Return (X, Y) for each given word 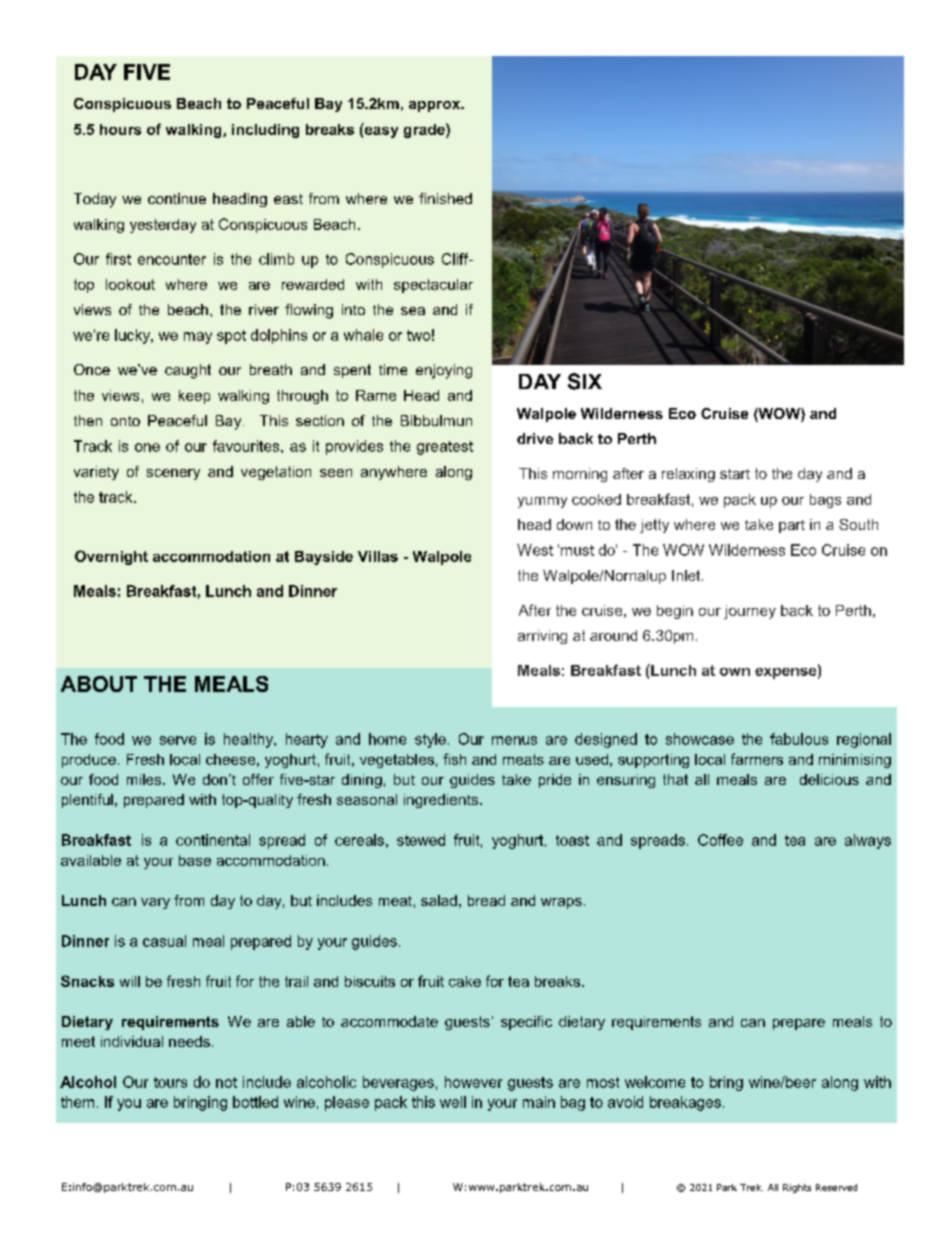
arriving (542, 637)
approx (436, 106)
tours (170, 1082)
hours (120, 129)
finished (445, 198)
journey (750, 612)
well (453, 1102)
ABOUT (99, 684)
